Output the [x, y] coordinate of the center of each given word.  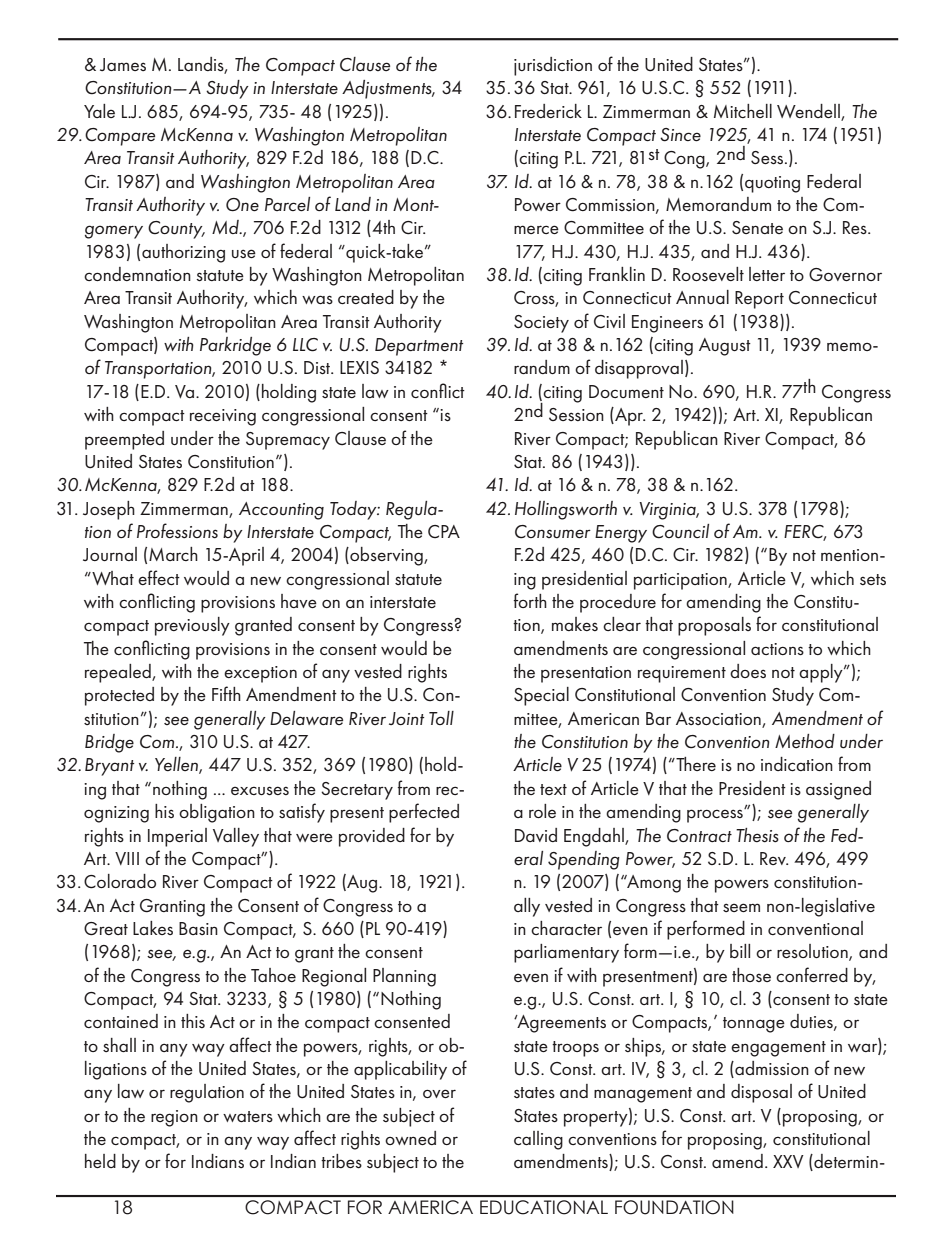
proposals [714, 626]
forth [530, 600]
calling [538, 1140]
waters [248, 1117]
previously [192, 626]
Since [680, 135]
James [123, 64]
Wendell [809, 112]
